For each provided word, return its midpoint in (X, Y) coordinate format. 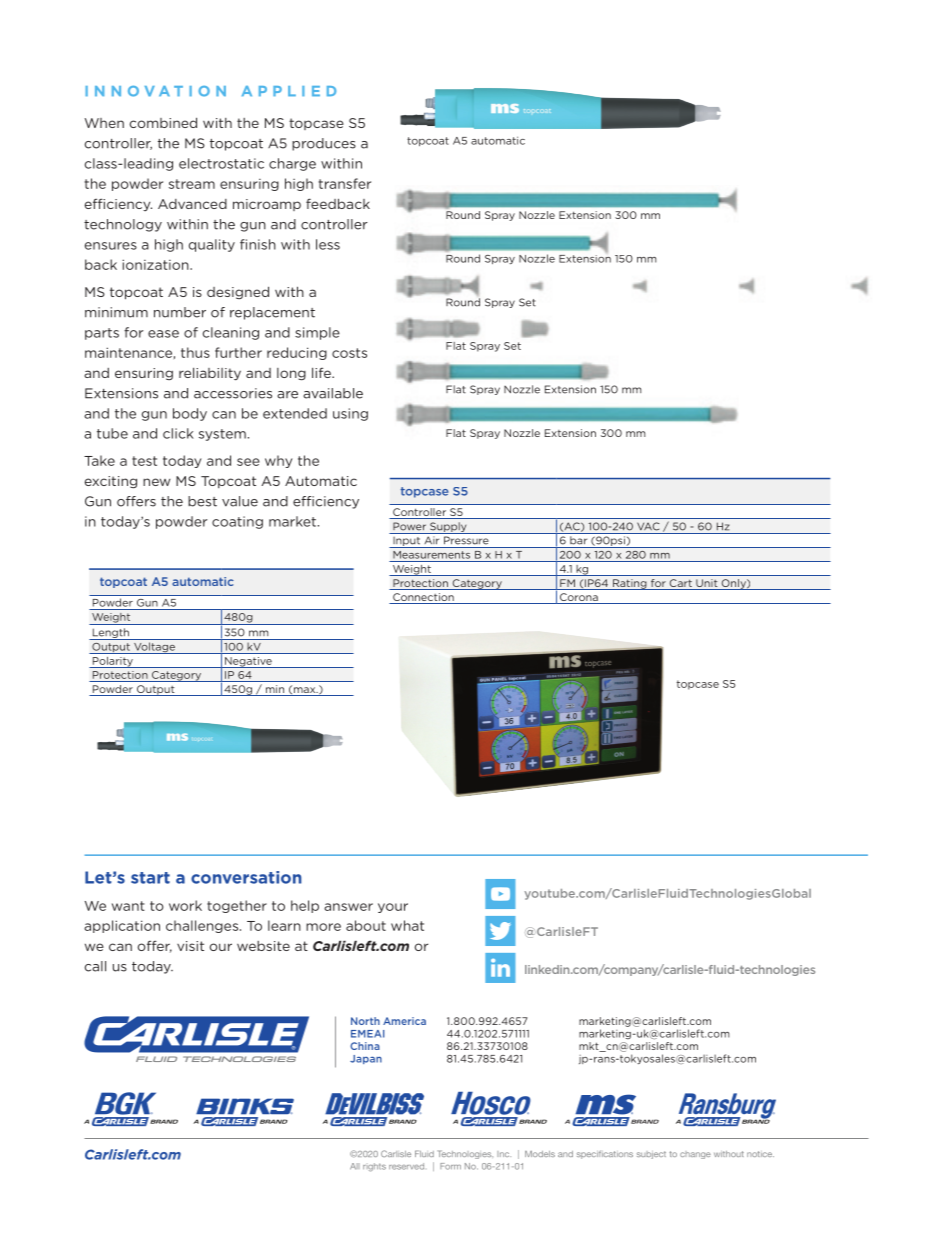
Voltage (154, 648)
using (350, 414)
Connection (423, 598)
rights (374, 1167)
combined (163, 122)
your (393, 908)
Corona (579, 598)
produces (324, 144)
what (407, 925)
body (190, 414)
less (328, 244)
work (185, 905)
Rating (630, 584)
